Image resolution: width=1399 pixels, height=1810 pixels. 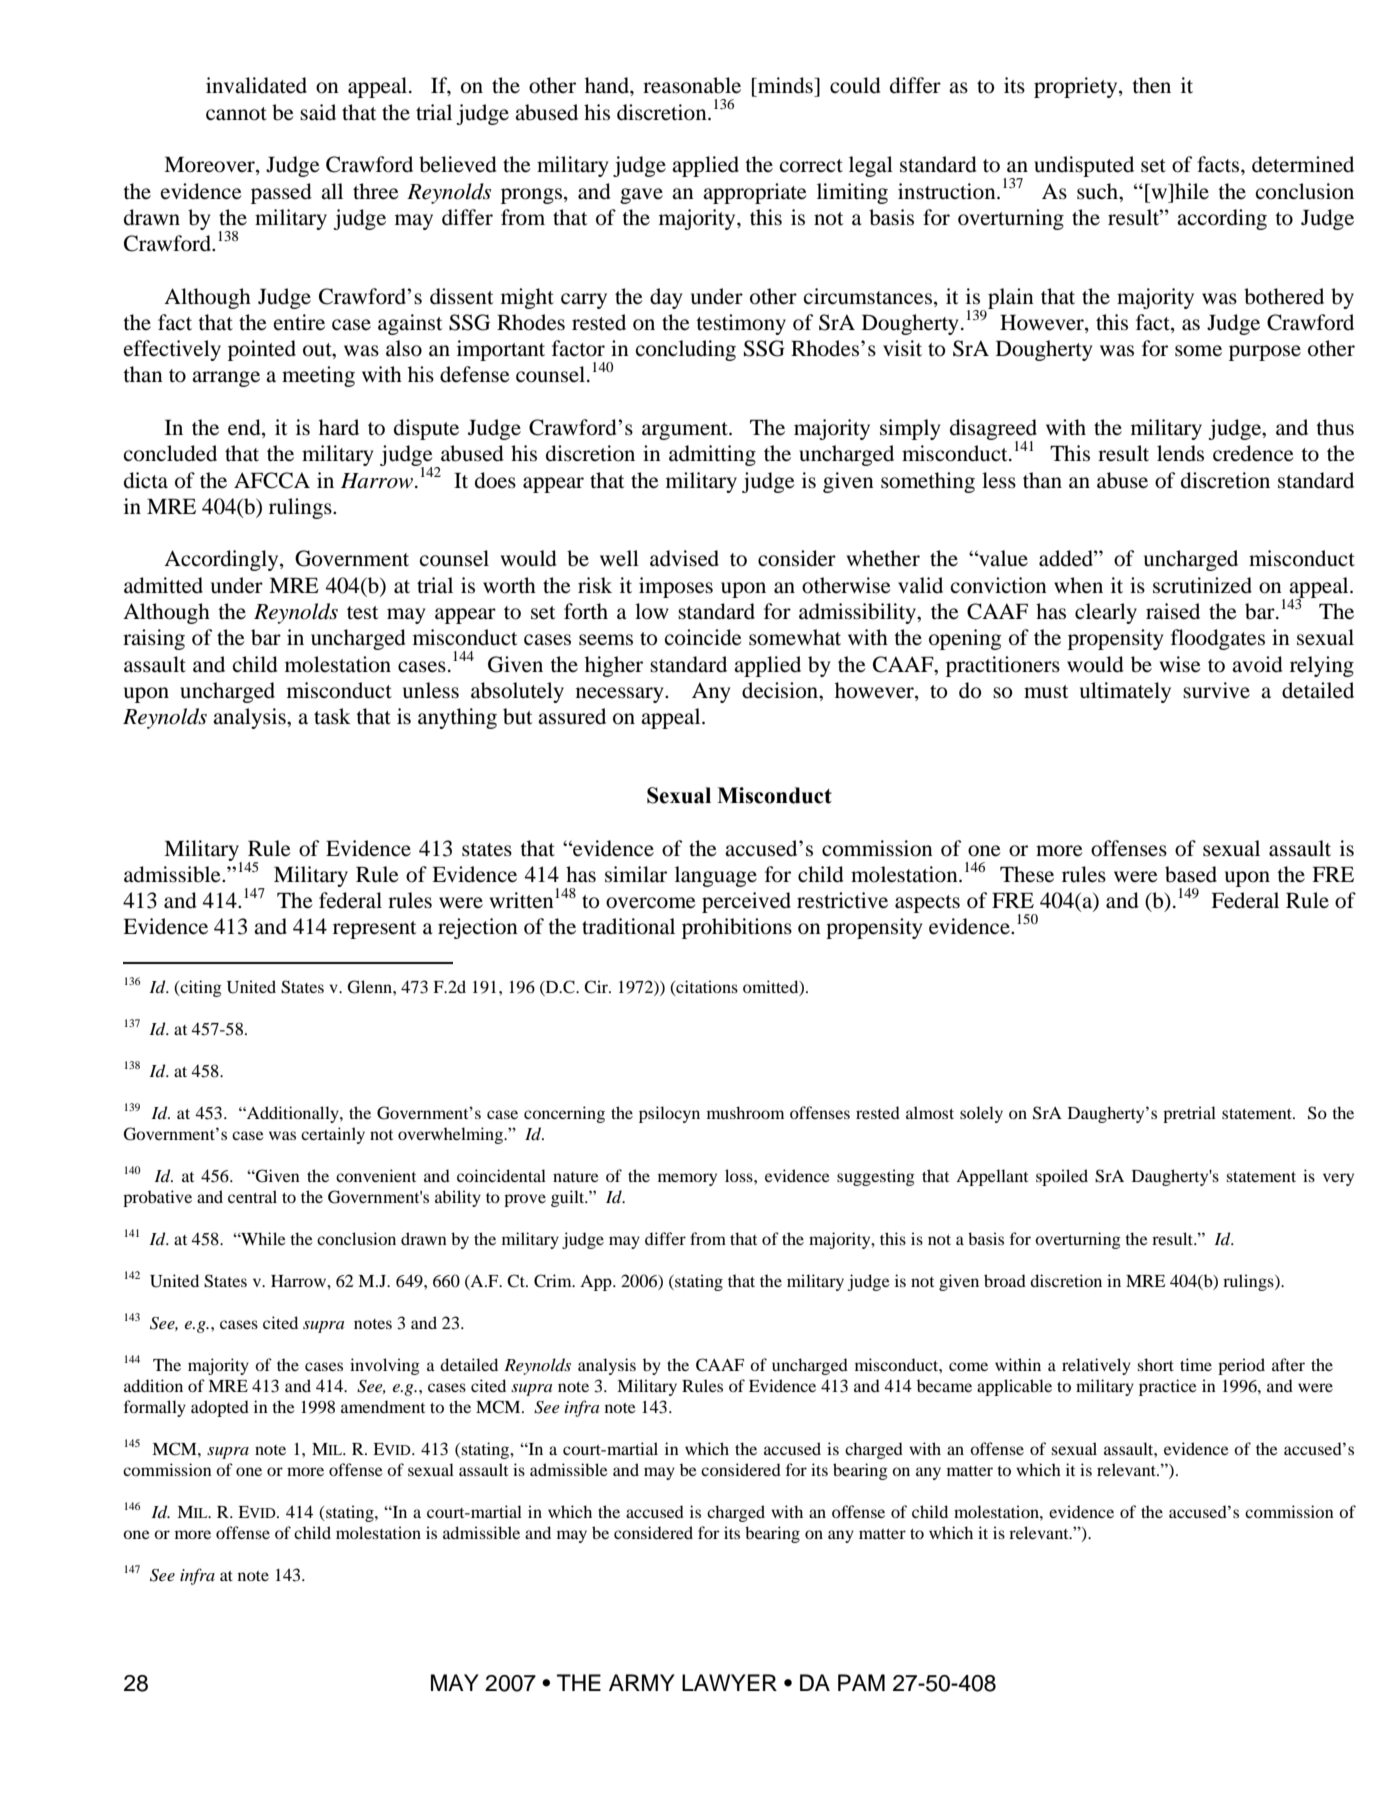 I want to click on based, so click(x=1191, y=874).
